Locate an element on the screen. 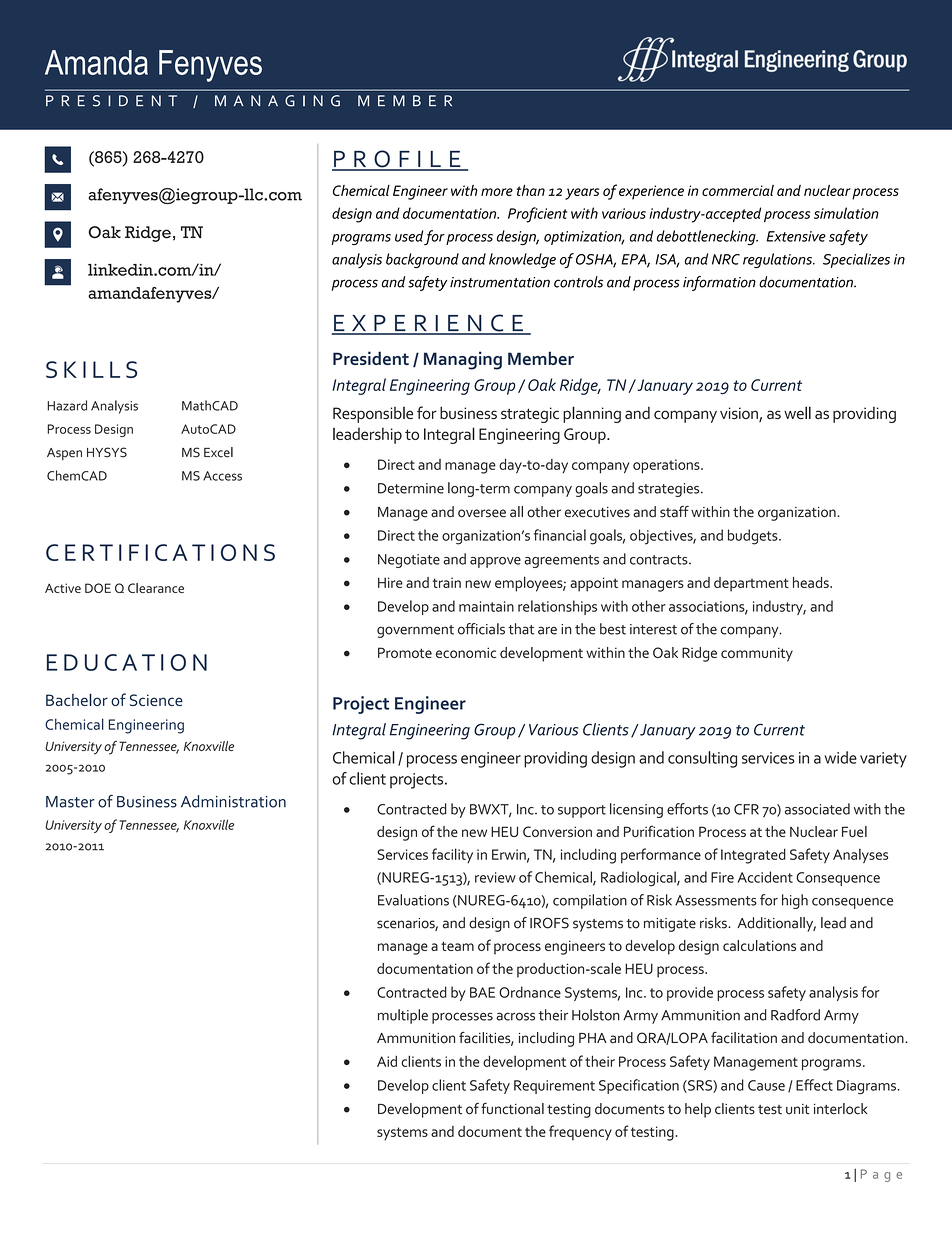  functional is located at coordinates (512, 1108).
